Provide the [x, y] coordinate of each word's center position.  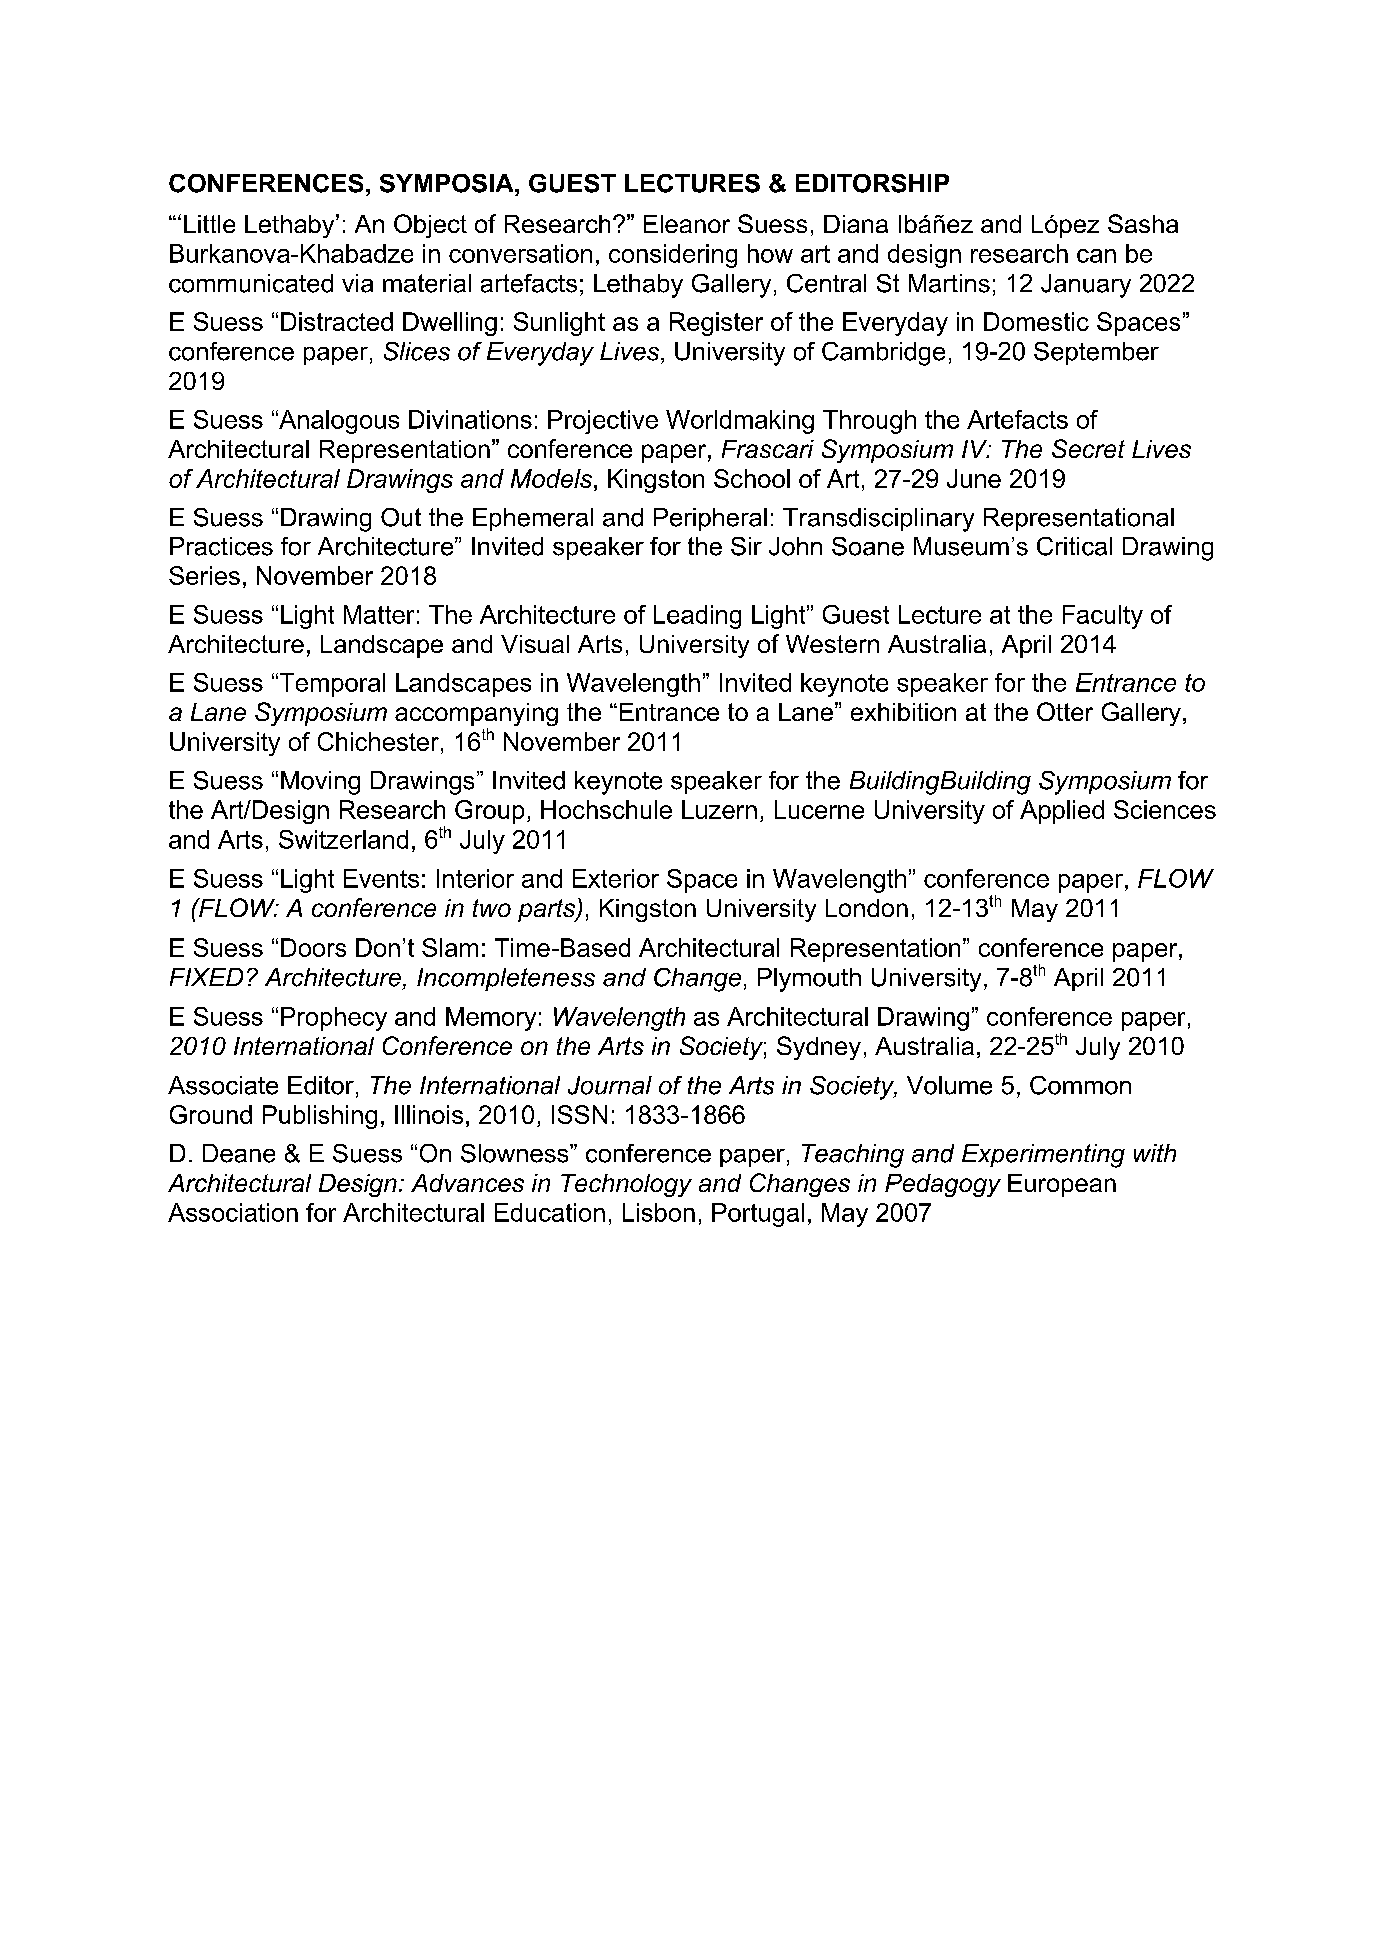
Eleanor [687, 224]
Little [209, 224]
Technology [626, 1185]
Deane [239, 1153]
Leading [697, 617]
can [1096, 256]
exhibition [903, 712]
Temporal [331, 685]
